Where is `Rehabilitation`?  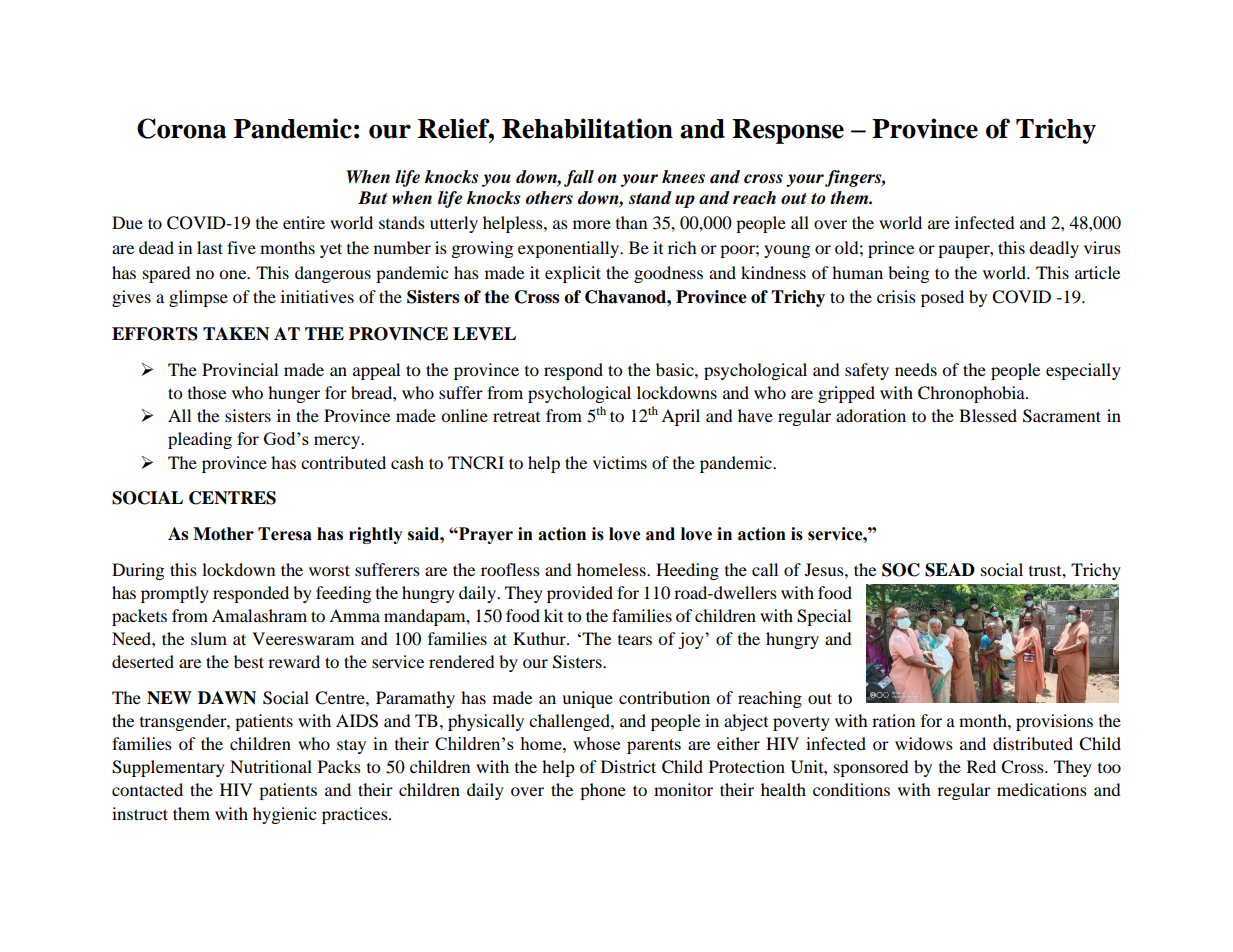
Rehabilitation is located at coordinates (587, 128).
